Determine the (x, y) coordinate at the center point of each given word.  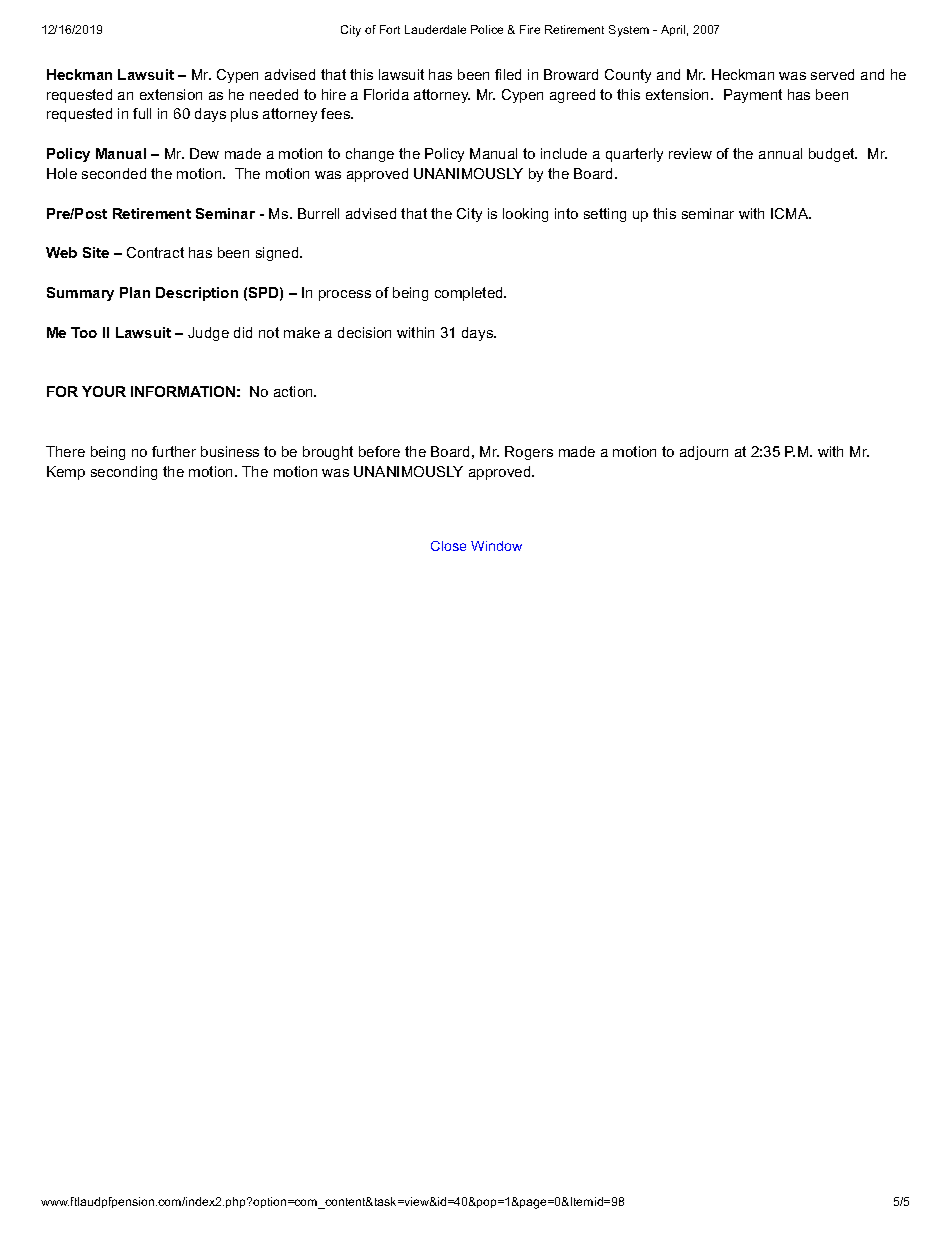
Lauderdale (435, 29)
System (629, 31)
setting (605, 215)
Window (496, 546)
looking (525, 215)
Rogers (529, 453)
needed (274, 94)
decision (364, 332)
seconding (124, 473)
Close (448, 546)
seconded (114, 173)
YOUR (104, 391)
